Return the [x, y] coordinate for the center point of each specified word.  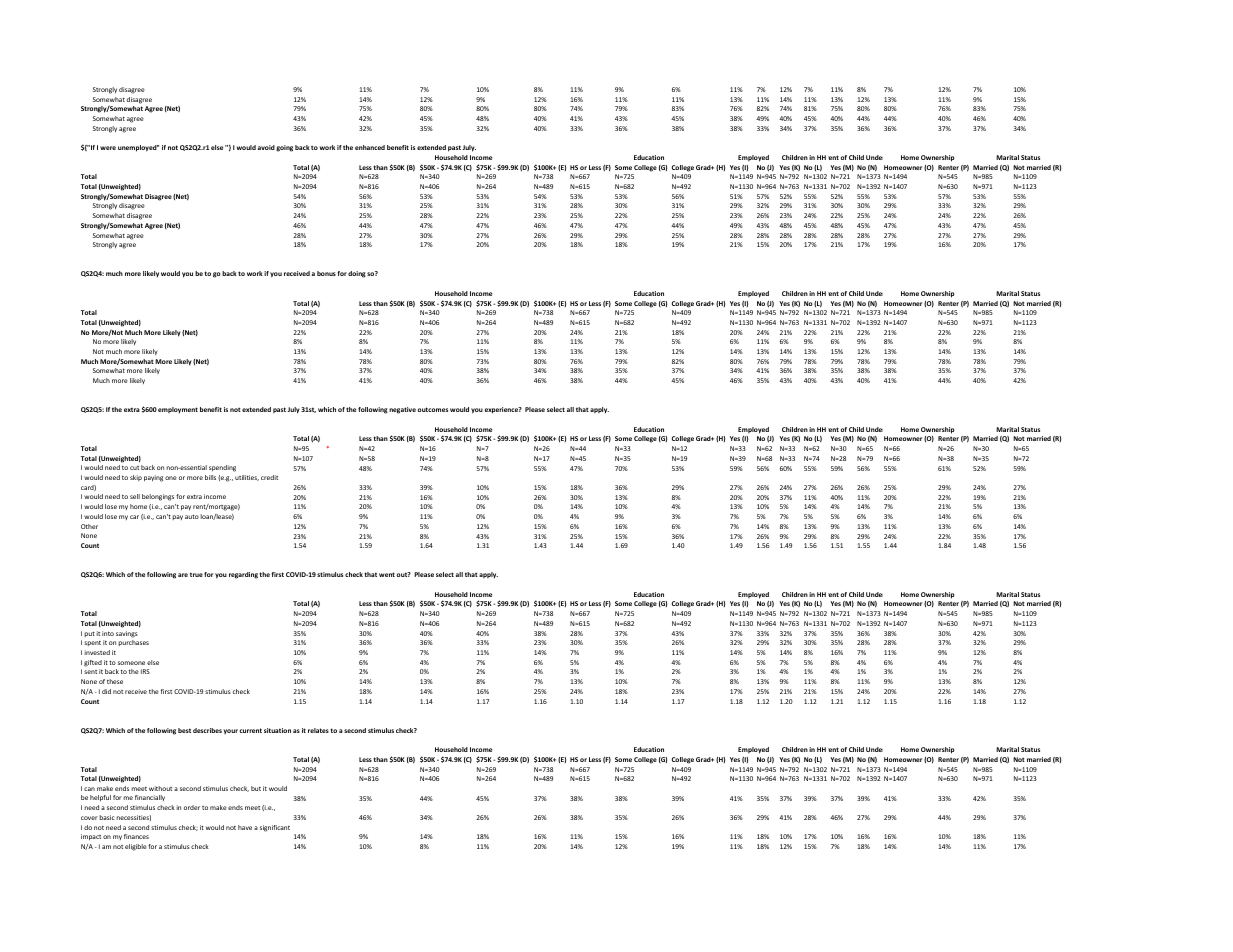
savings [127, 634]
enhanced [370, 147]
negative [402, 410]
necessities [133, 818]
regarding [243, 575]
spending [222, 468]
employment [178, 410]
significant [275, 828]
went [387, 574]
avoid [266, 147]
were [108, 148]
